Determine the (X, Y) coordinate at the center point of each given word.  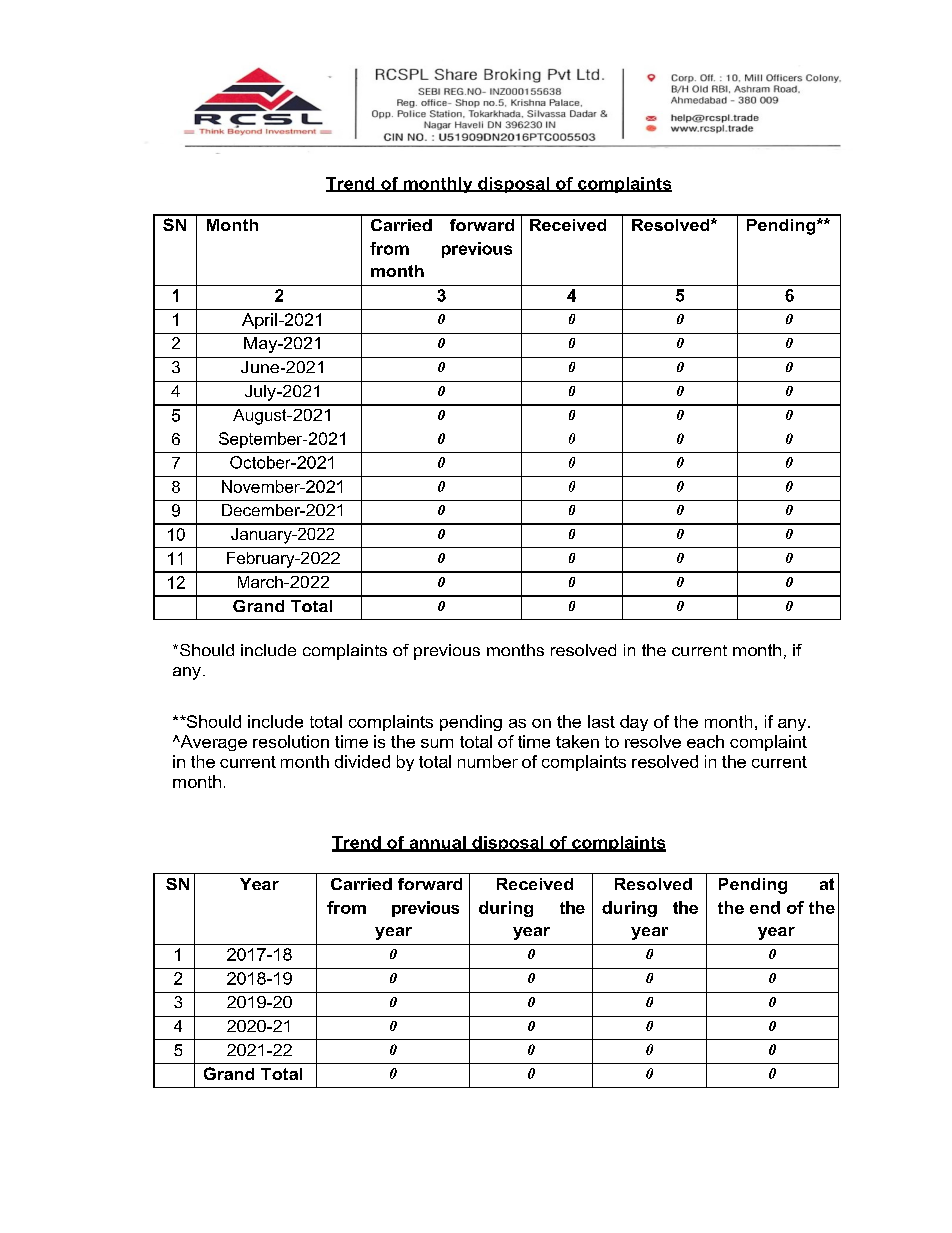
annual (437, 843)
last (601, 721)
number (488, 761)
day (634, 723)
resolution (291, 741)
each (705, 741)
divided (362, 761)
